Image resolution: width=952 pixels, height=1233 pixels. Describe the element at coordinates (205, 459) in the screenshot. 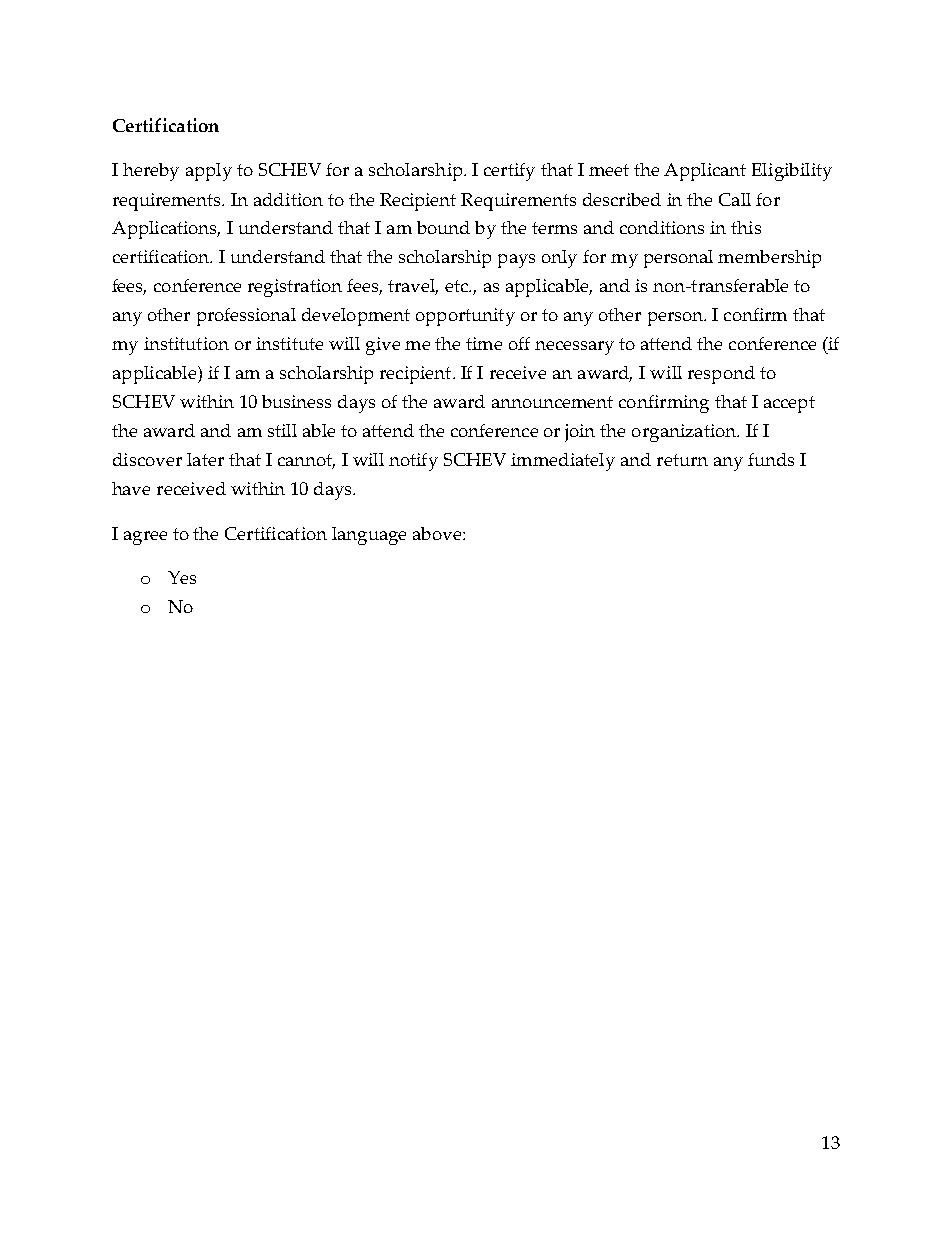

I see `later` at that location.
